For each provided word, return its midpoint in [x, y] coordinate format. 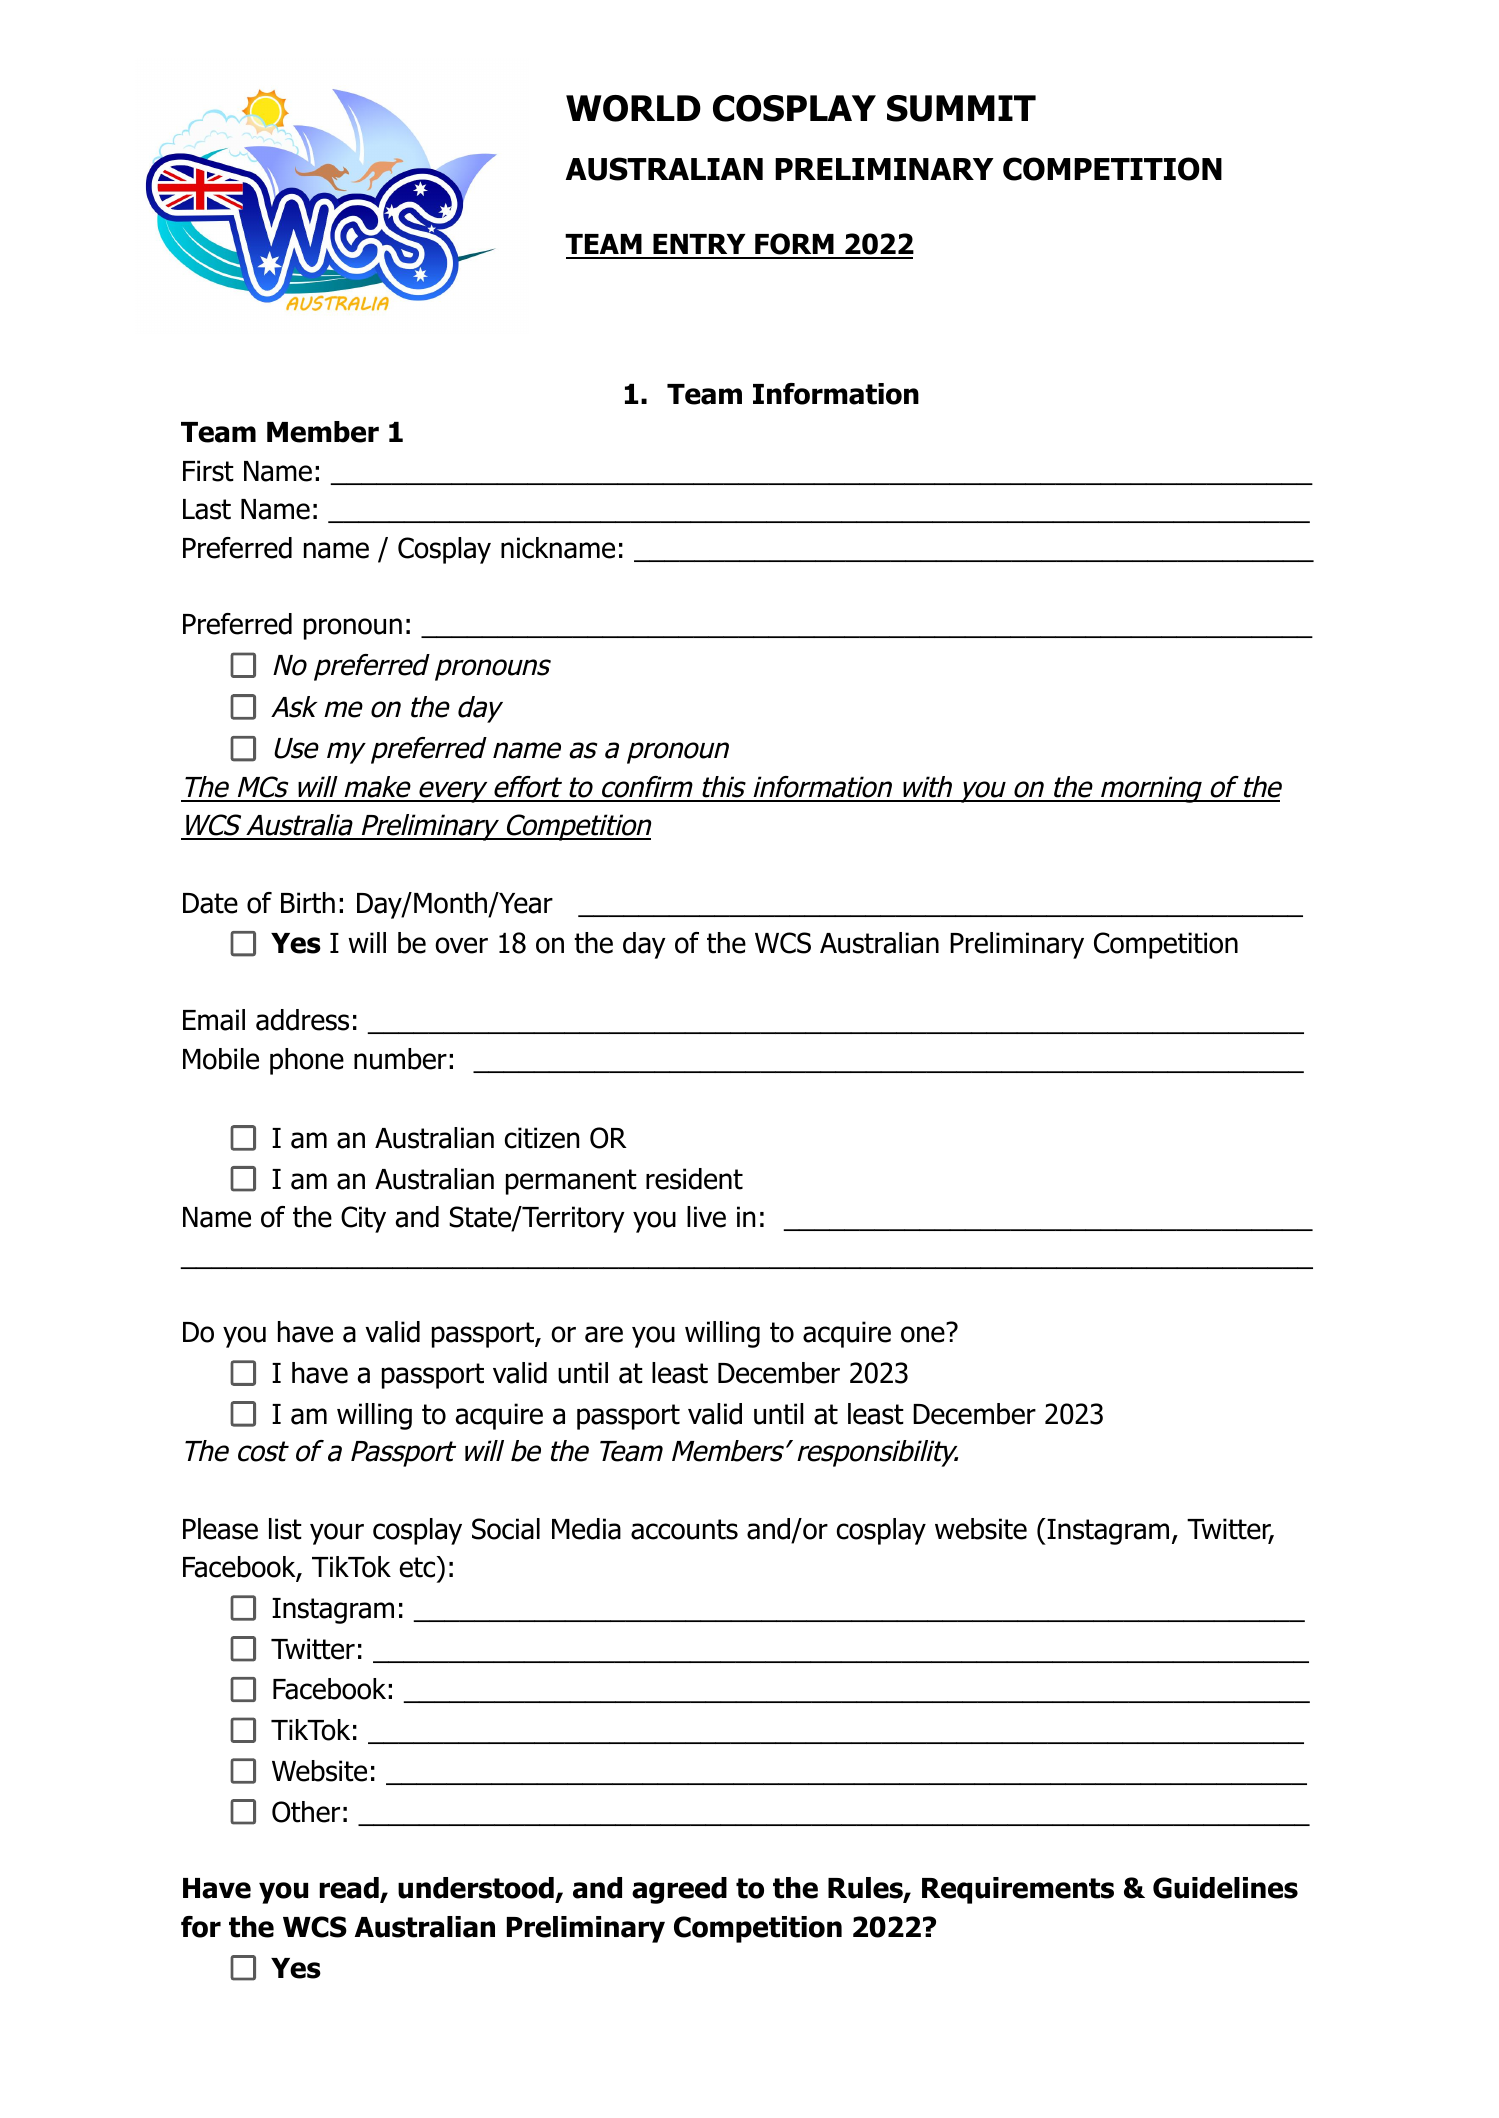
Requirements [1018, 1890]
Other [306, 1812]
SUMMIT [961, 108]
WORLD [633, 108]
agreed [679, 1890]
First [208, 471]
